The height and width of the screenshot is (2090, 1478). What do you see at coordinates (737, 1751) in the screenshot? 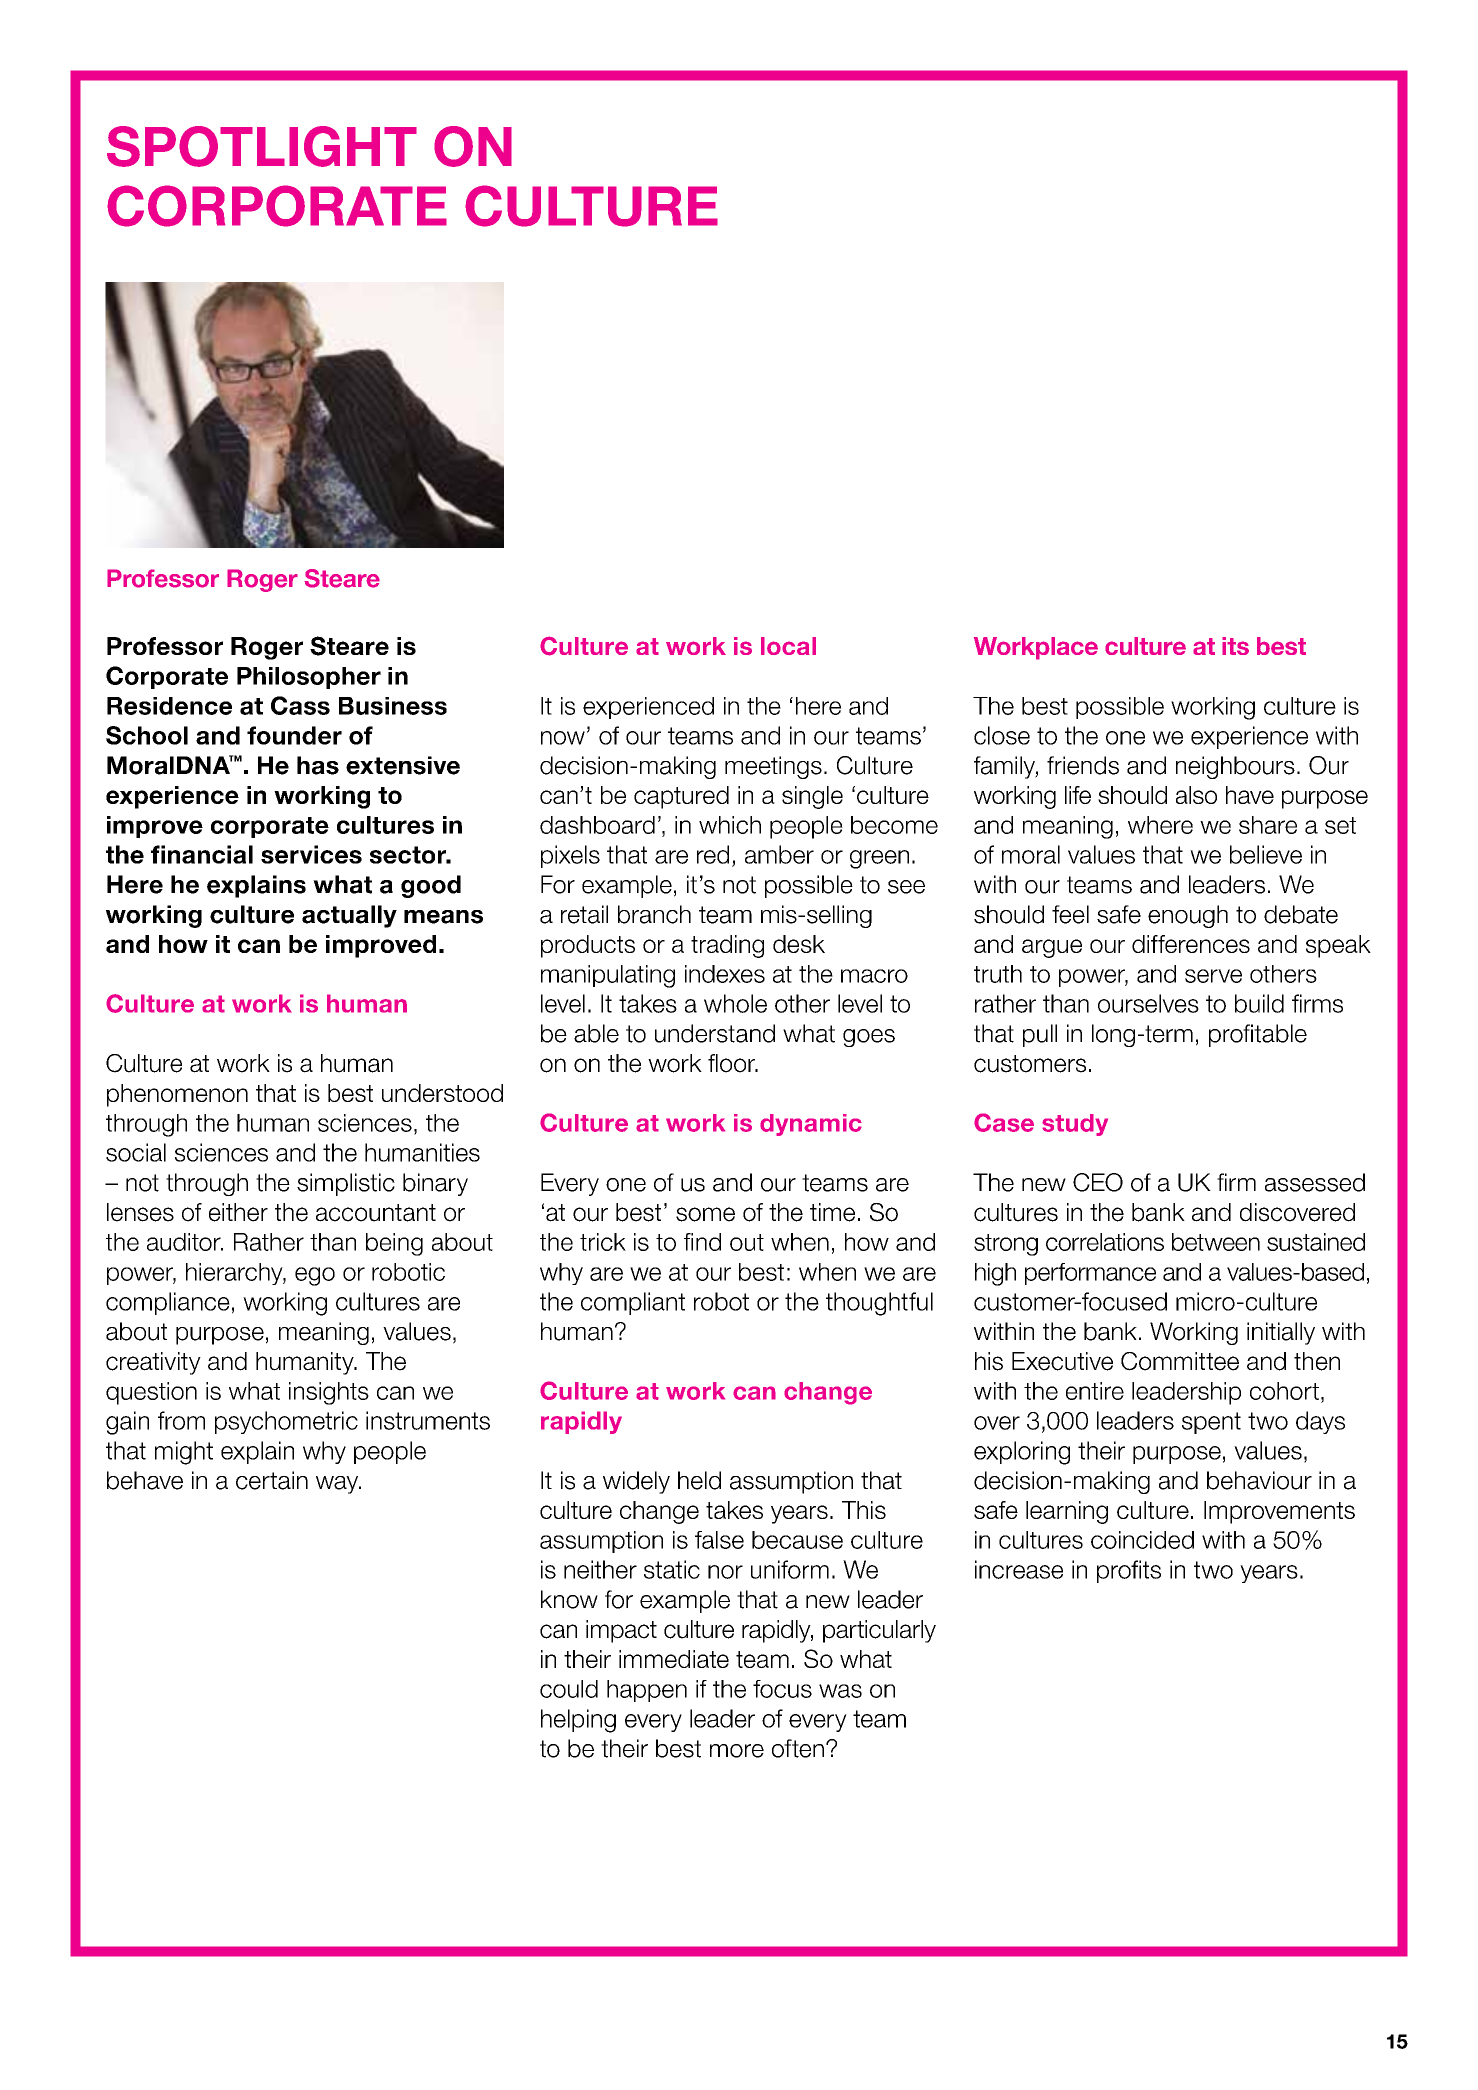
I see `more` at bounding box center [737, 1751].
